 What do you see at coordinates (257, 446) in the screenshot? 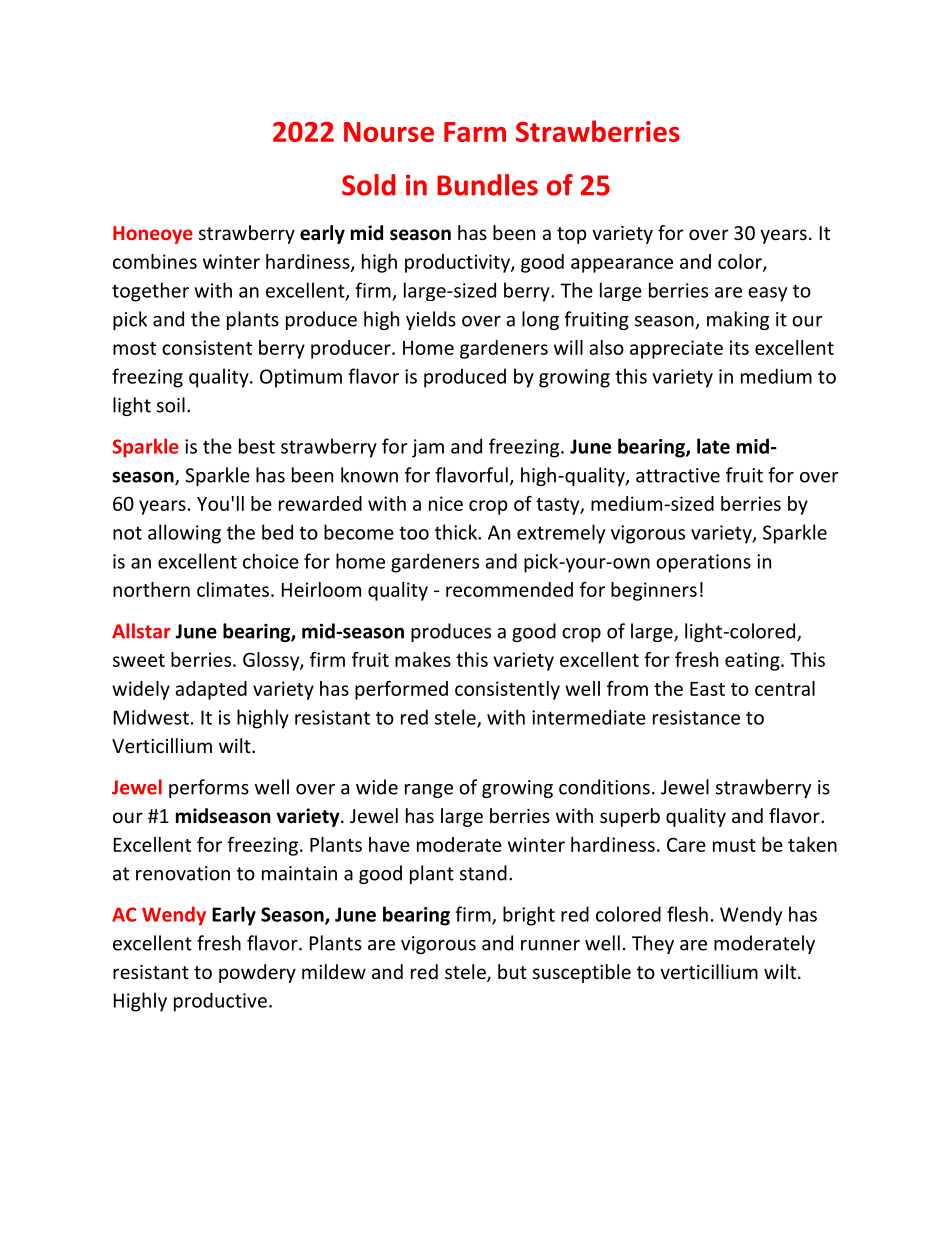
I see `best` at bounding box center [257, 446].
